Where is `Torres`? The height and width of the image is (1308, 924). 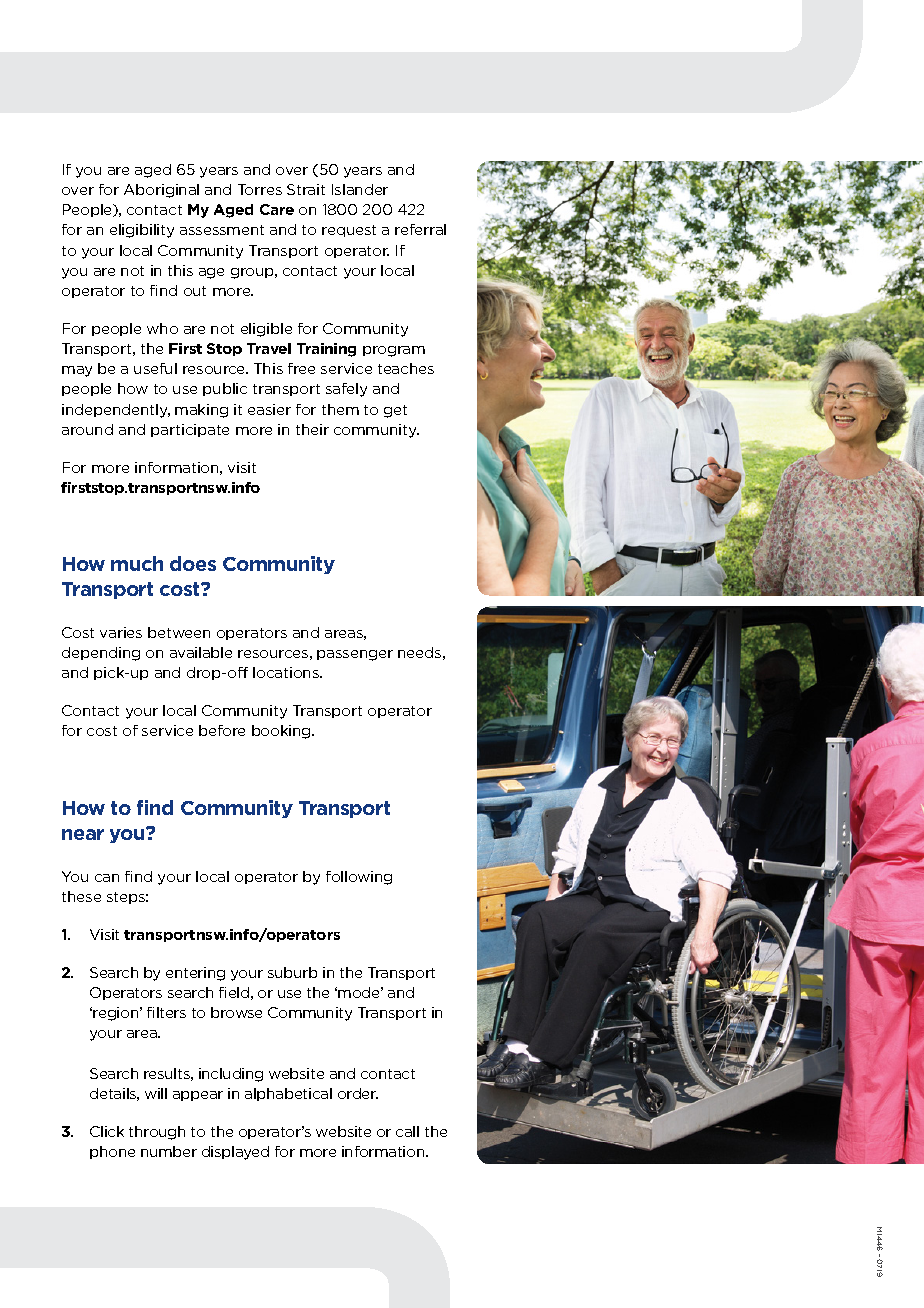
Torres is located at coordinates (260, 189).
